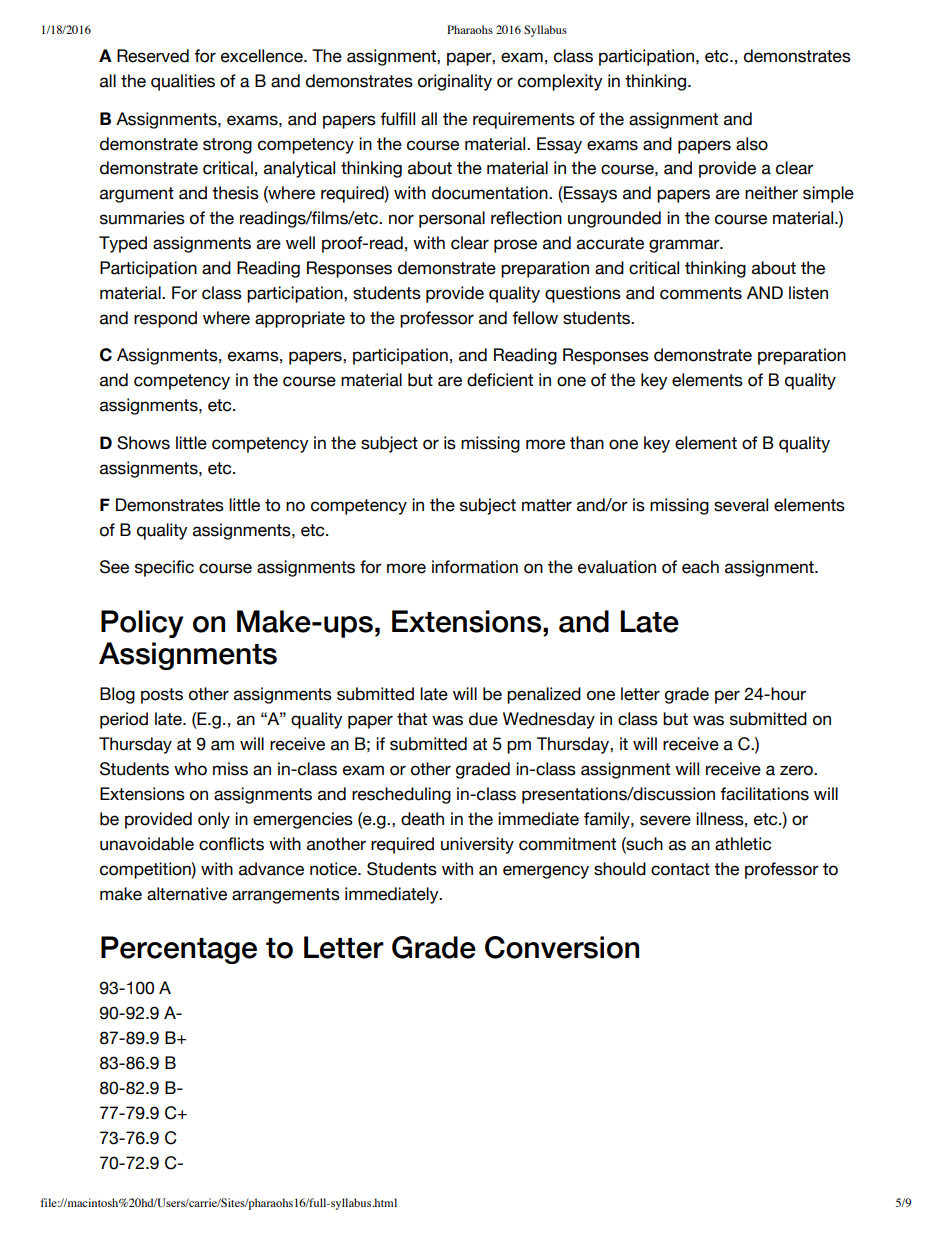 Image resolution: width=952 pixels, height=1233 pixels. Describe the element at coordinates (483, 719) in the screenshot. I see `due` at that location.
